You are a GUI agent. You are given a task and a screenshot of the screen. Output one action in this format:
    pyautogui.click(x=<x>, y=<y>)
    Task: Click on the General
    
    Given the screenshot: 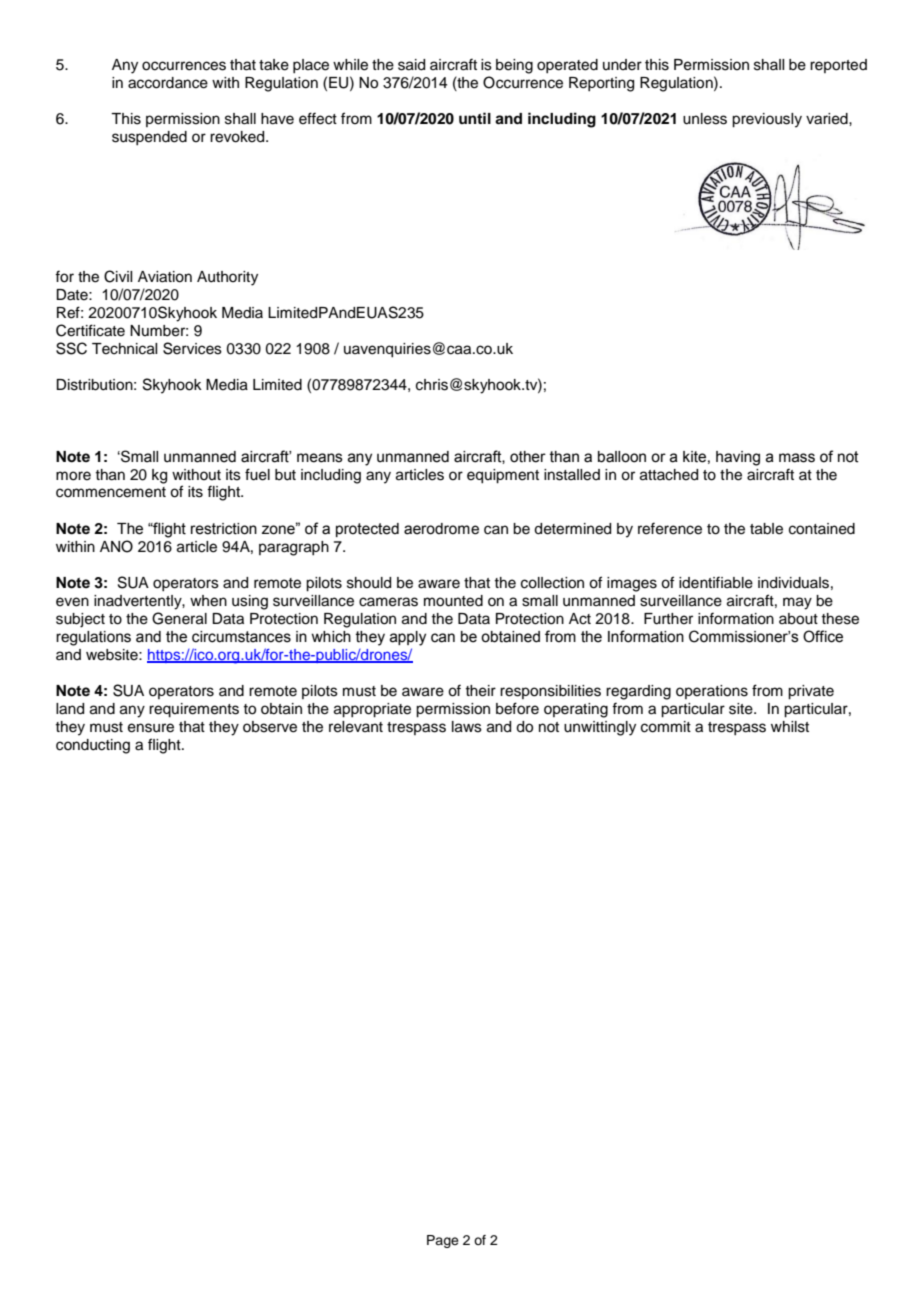 What is the action you would take?
    pyautogui.click(x=179, y=618)
